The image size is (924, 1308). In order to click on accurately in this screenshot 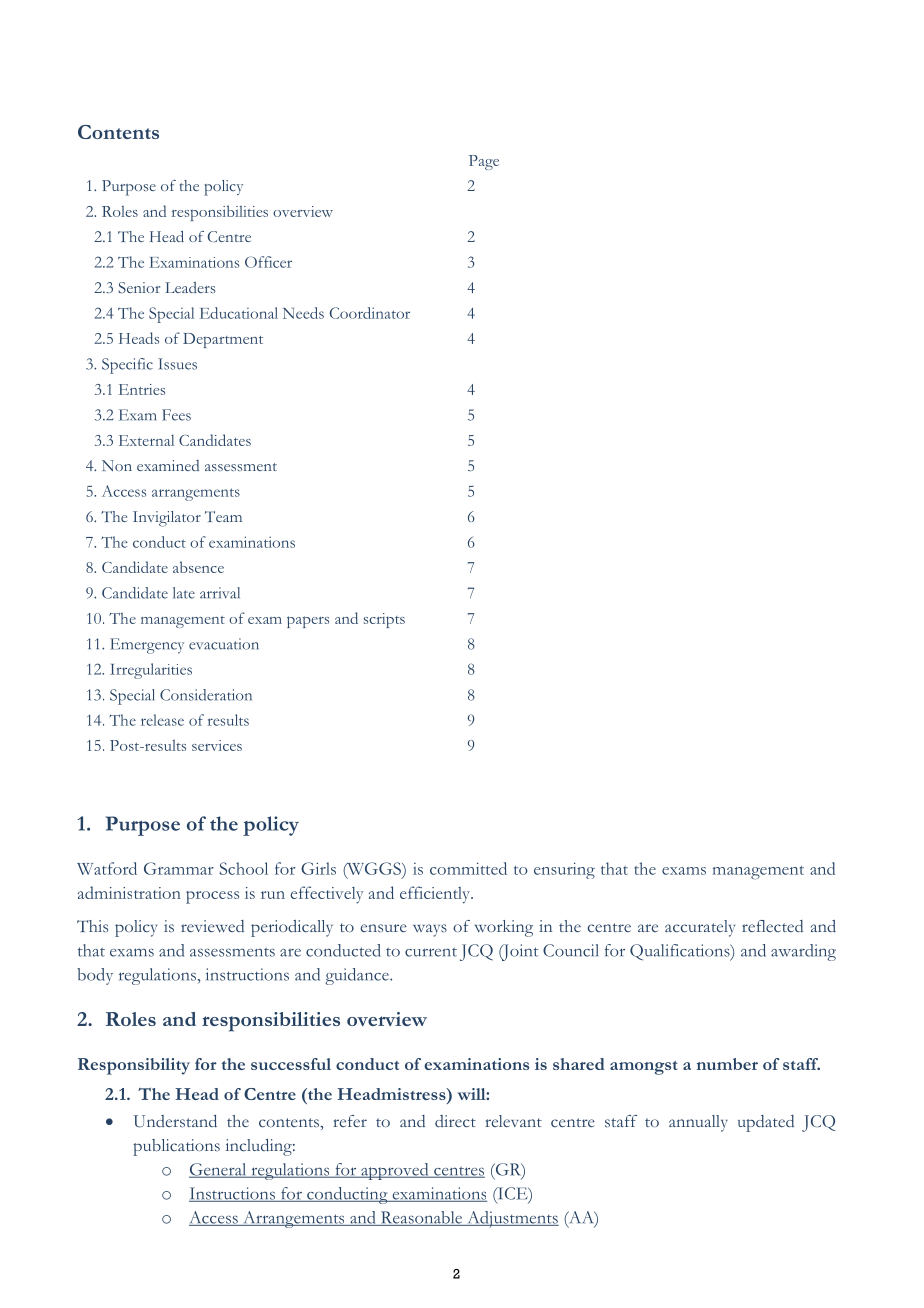, I will do `click(700, 928)`.
